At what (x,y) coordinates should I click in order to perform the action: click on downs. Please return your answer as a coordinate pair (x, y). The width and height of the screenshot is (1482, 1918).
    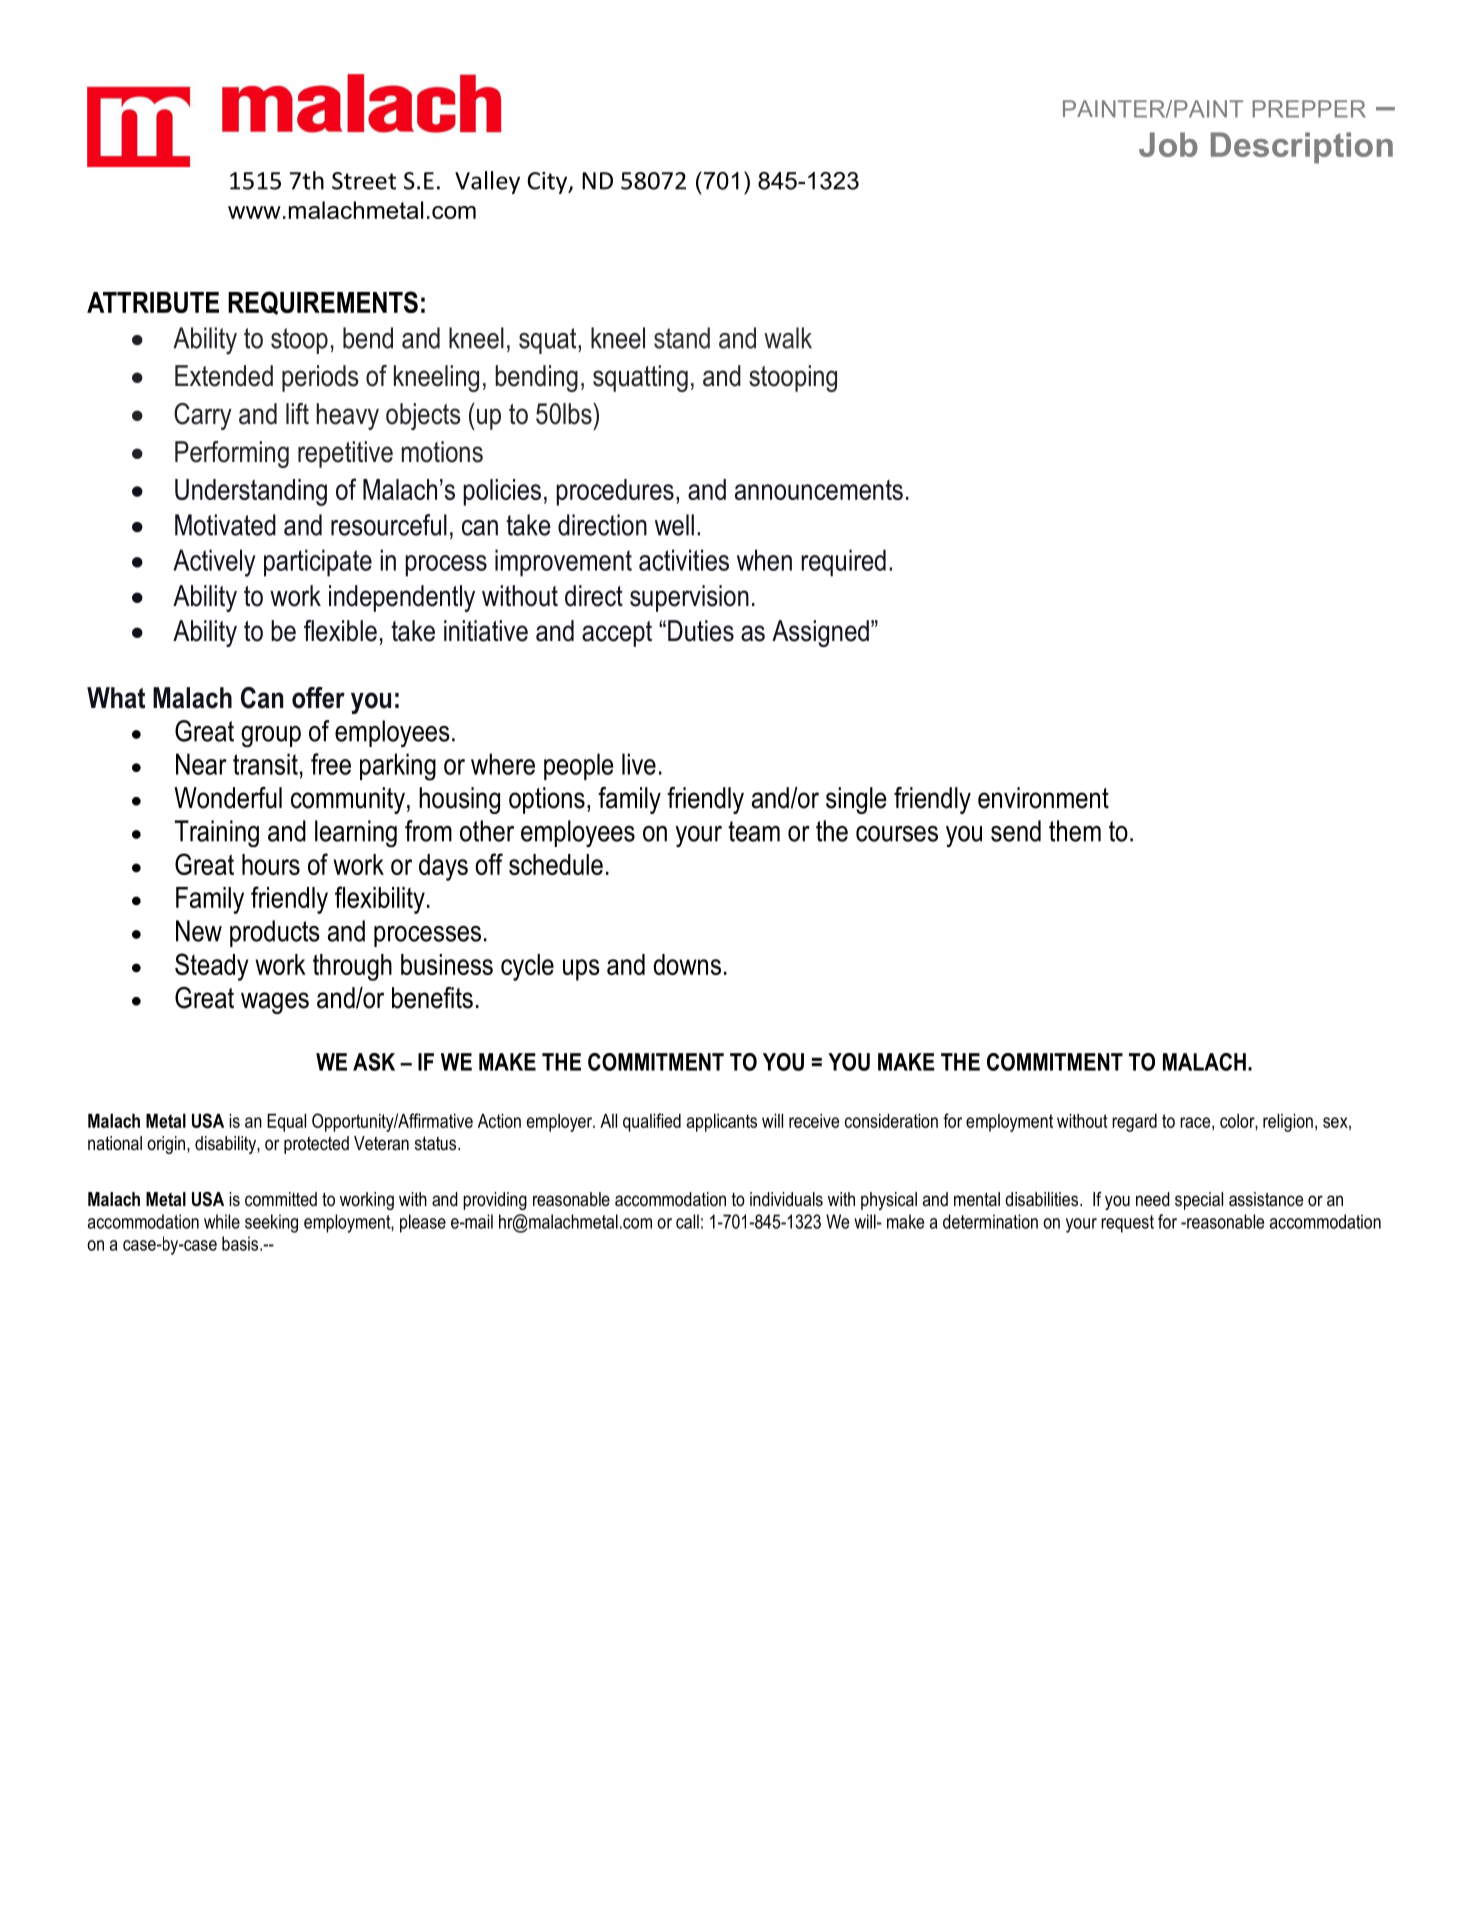
    Looking at the image, I should click on (687, 964).
